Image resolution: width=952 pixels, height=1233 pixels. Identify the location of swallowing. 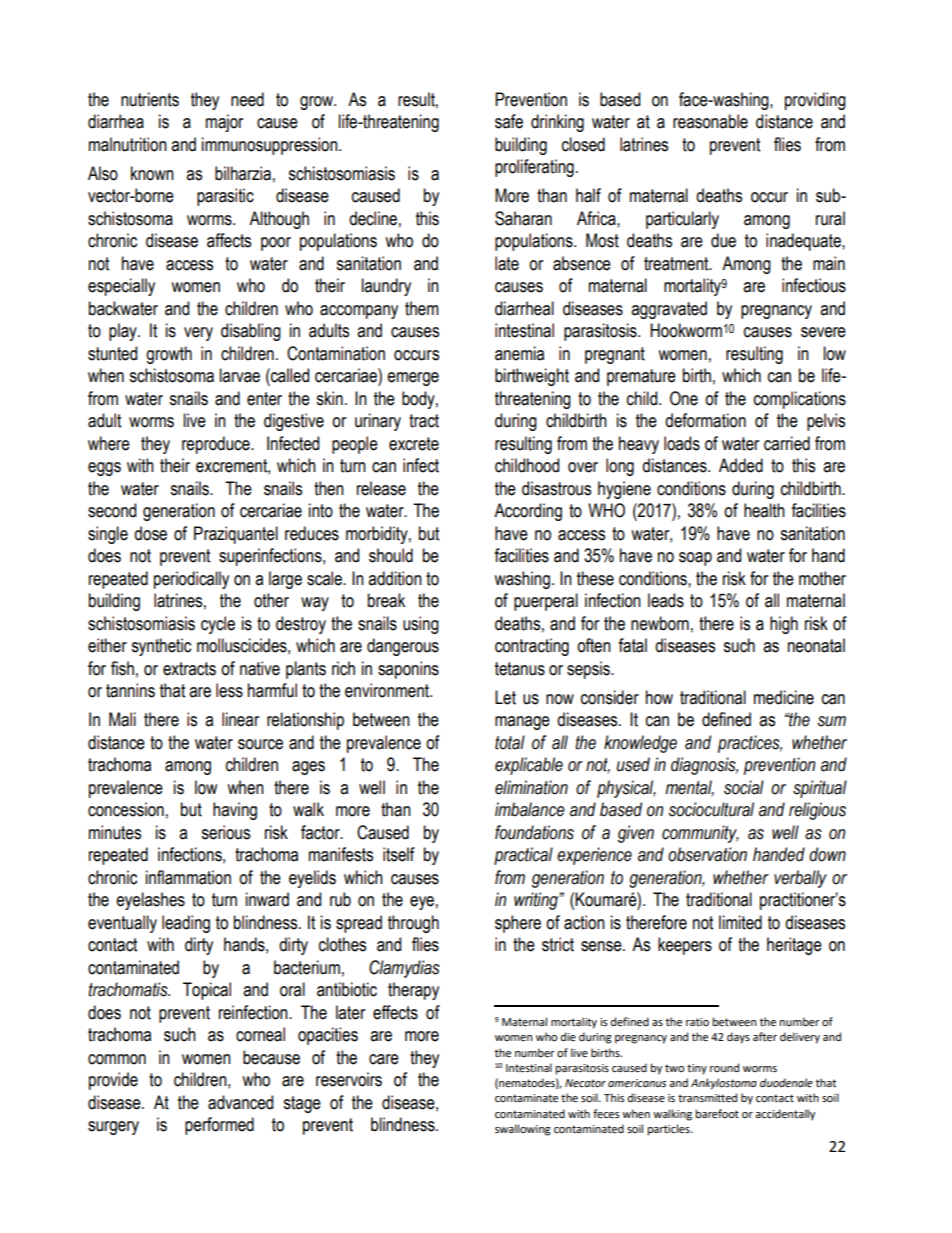
(523, 1130).
